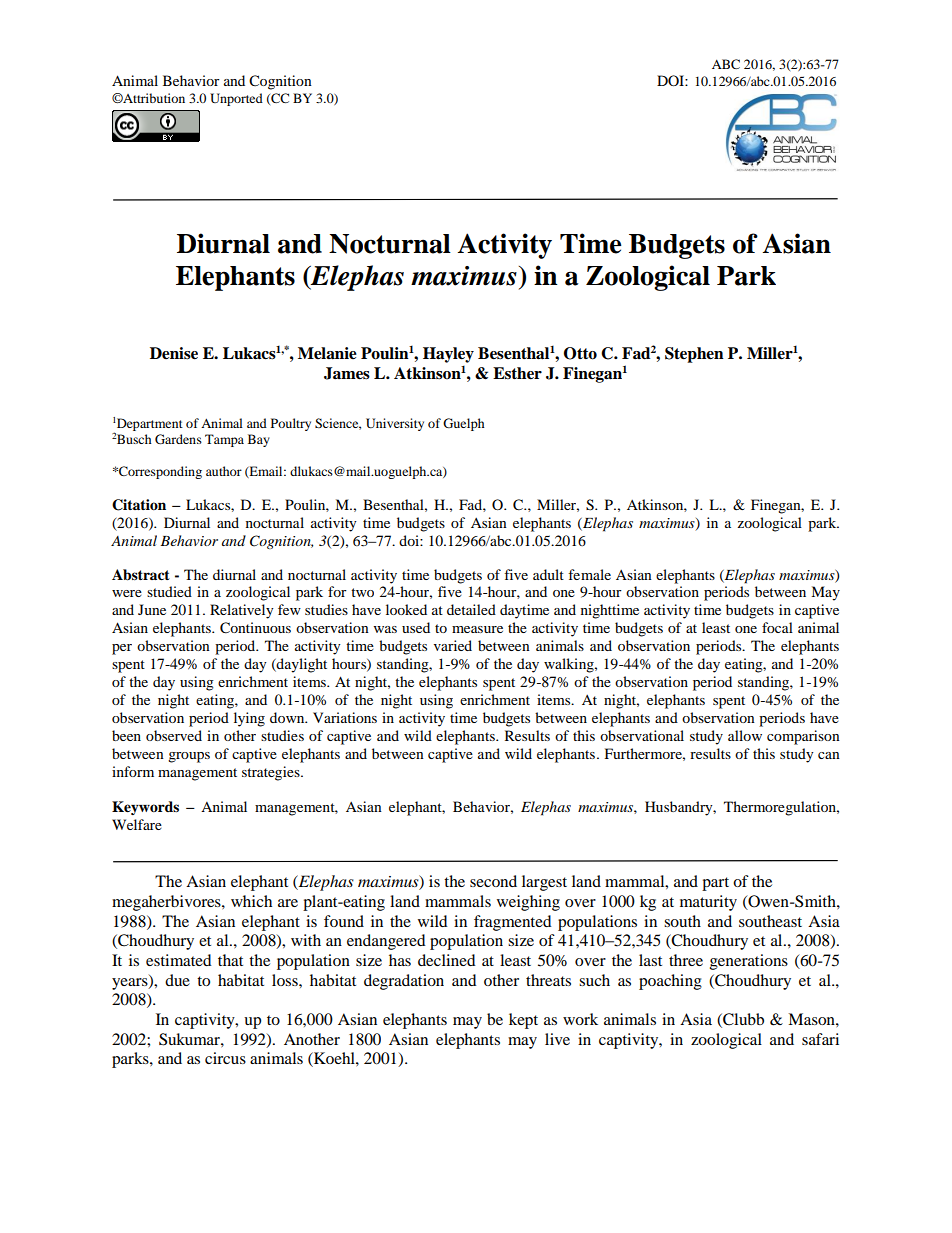 The height and width of the screenshot is (1233, 952). Describe the element at coordinates (749, 962) in the screenshot. I see `generations` at that location.
